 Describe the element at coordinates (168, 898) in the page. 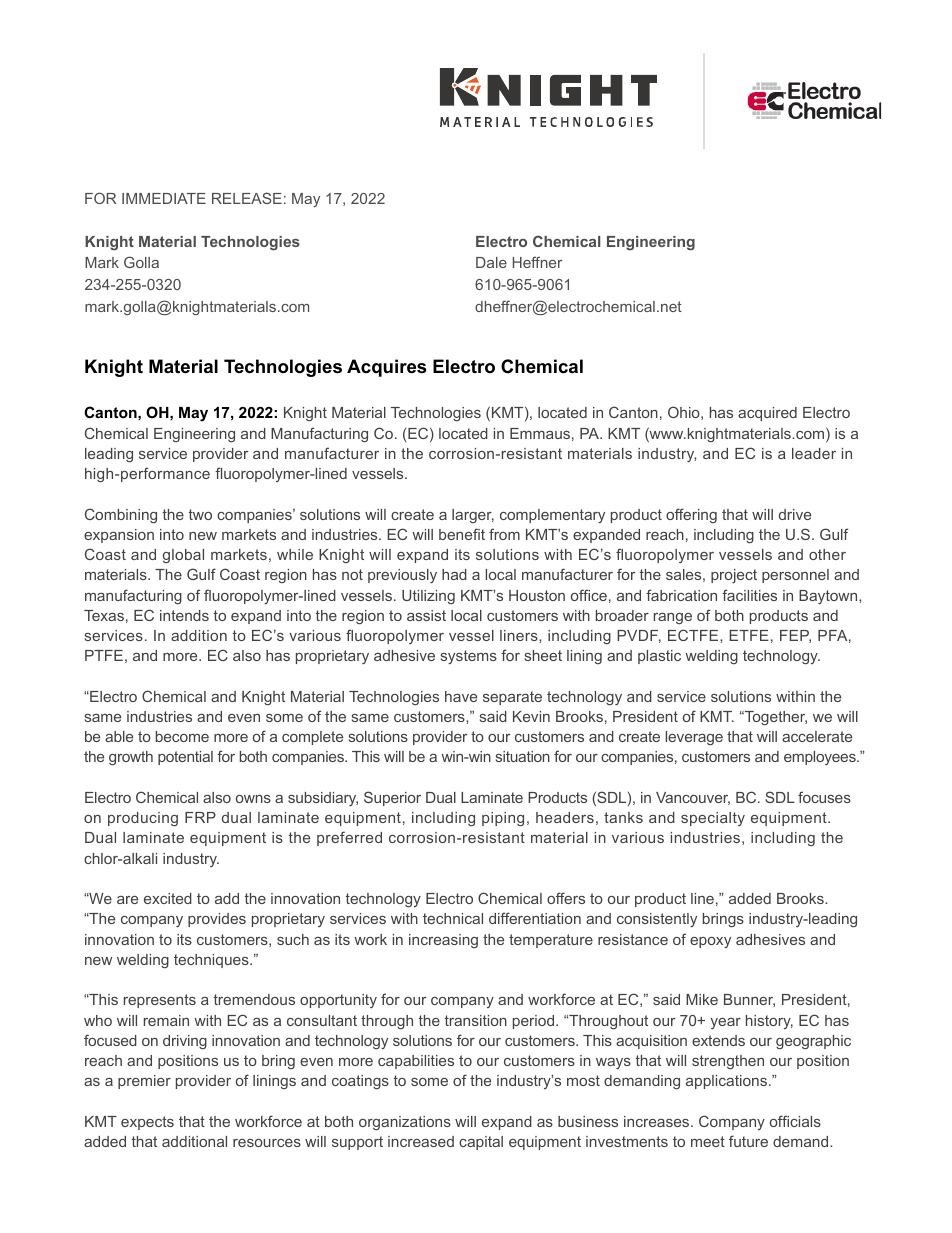

I see `excited` at that location.
